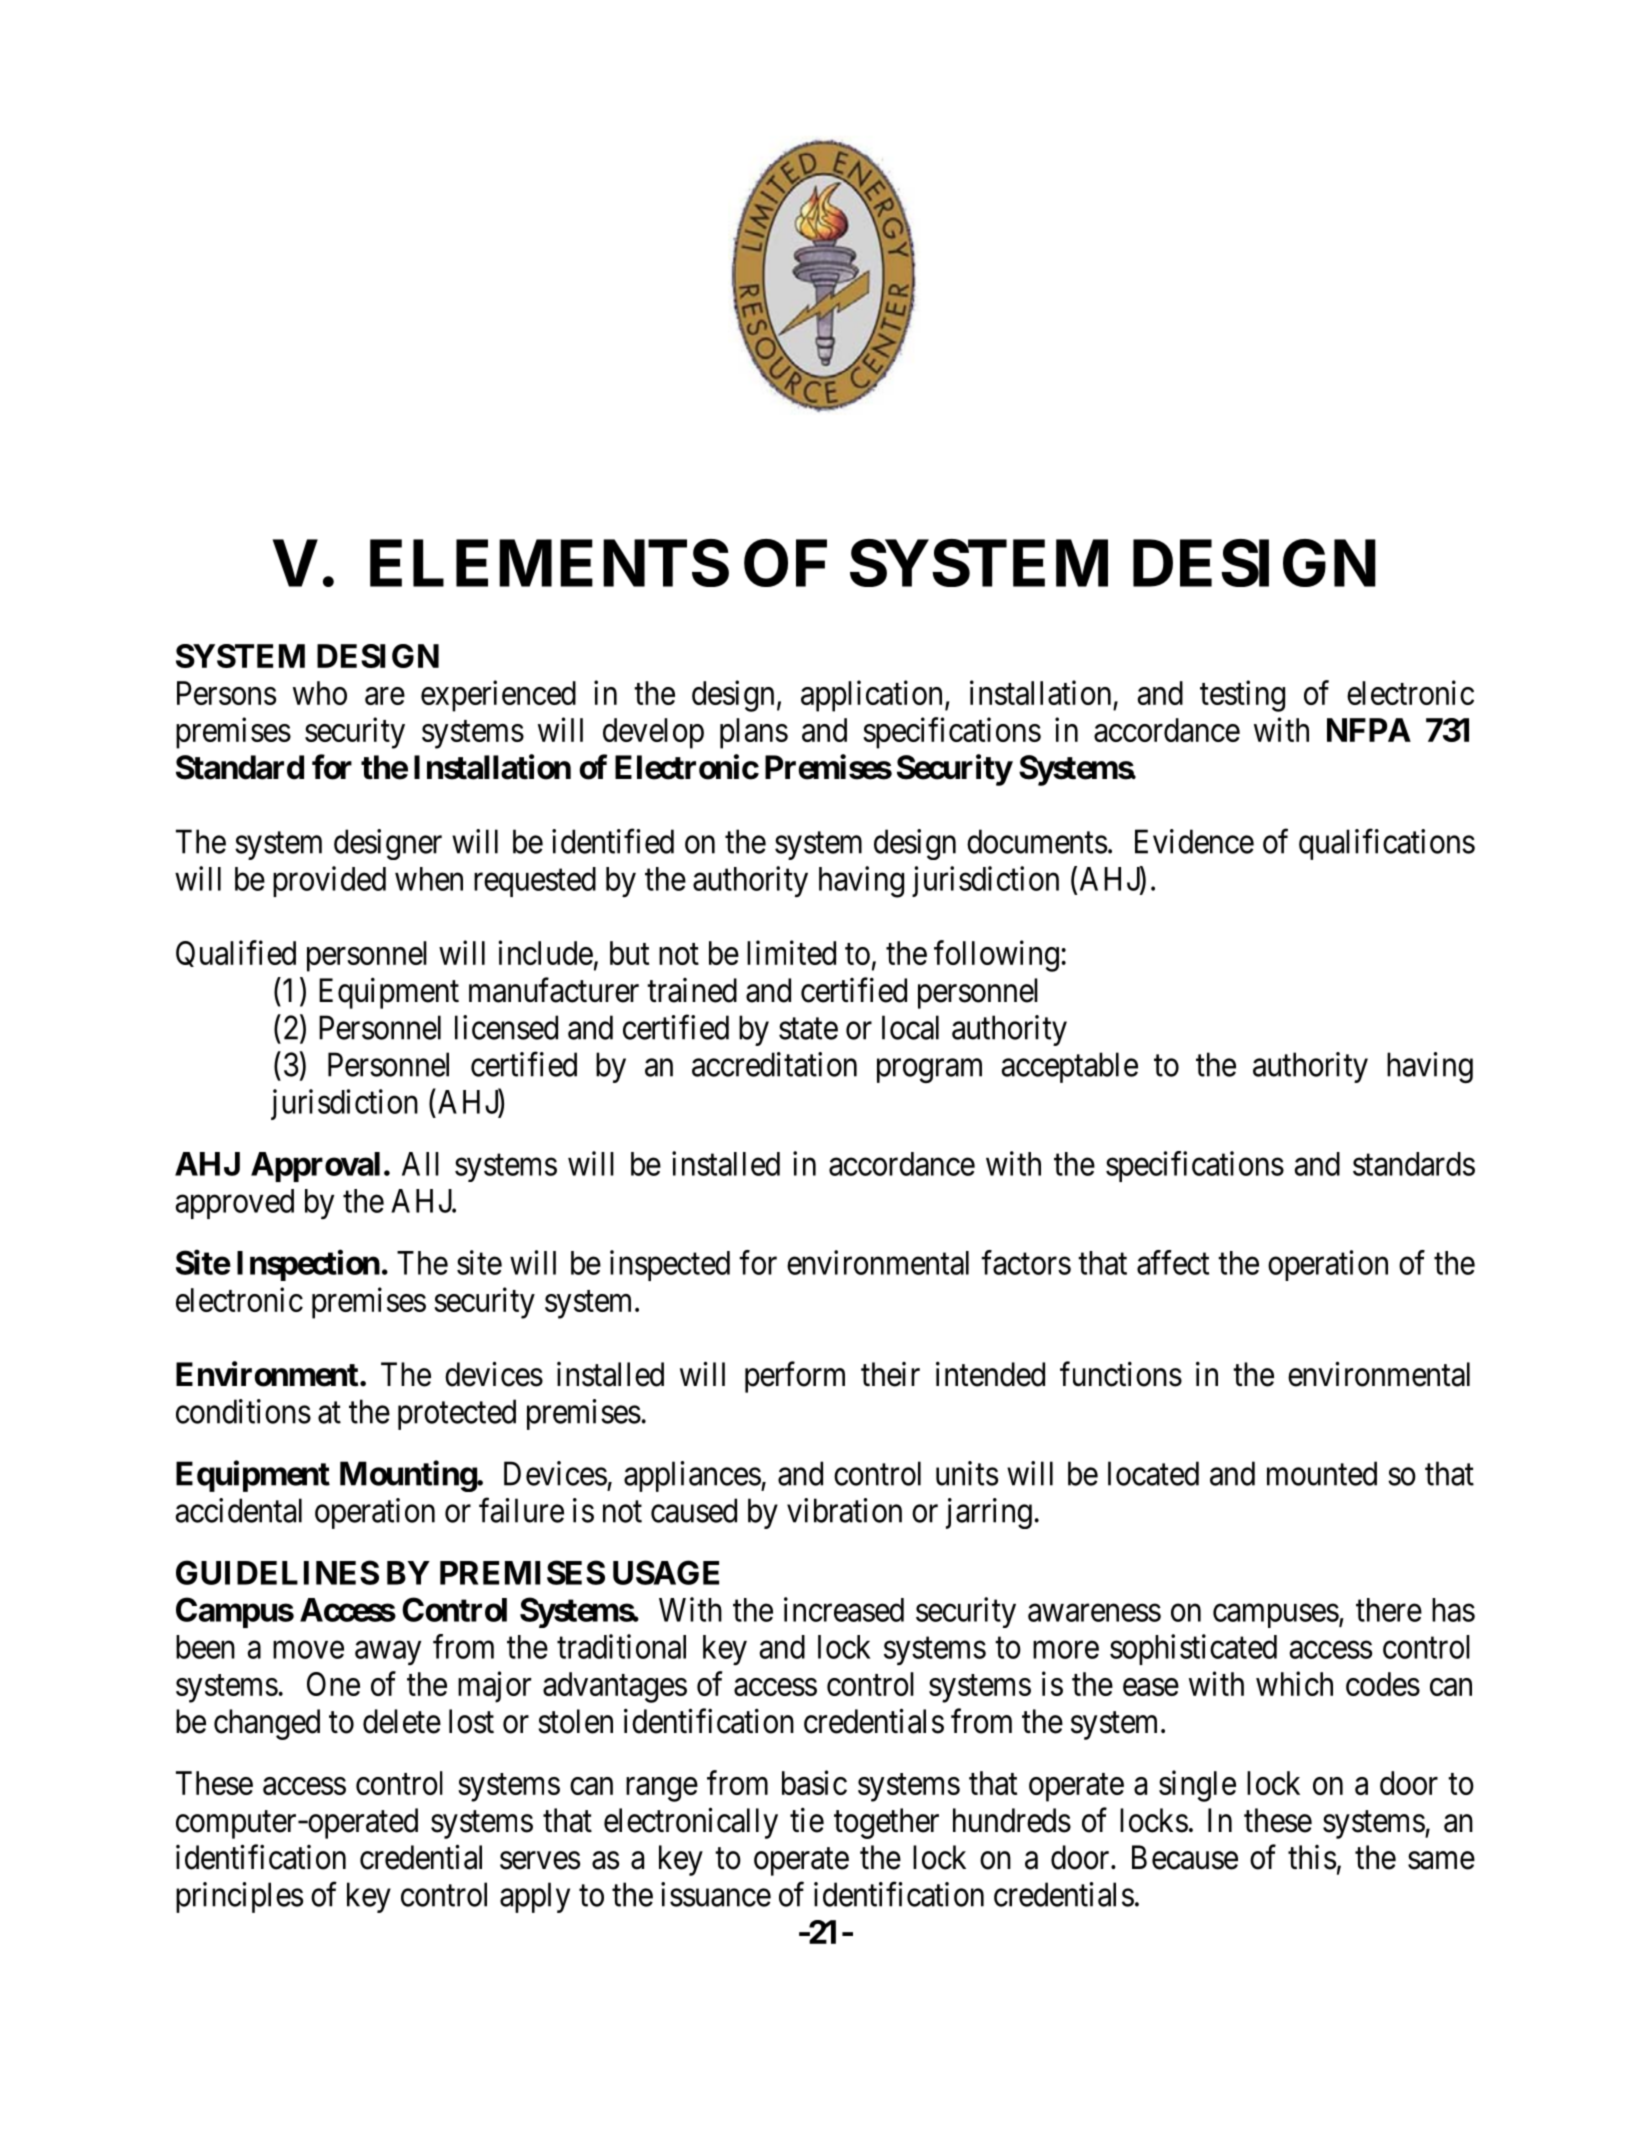  Describe the element at coordinates (506, 1027) in the screenshot. I see `licensed` at that location.
